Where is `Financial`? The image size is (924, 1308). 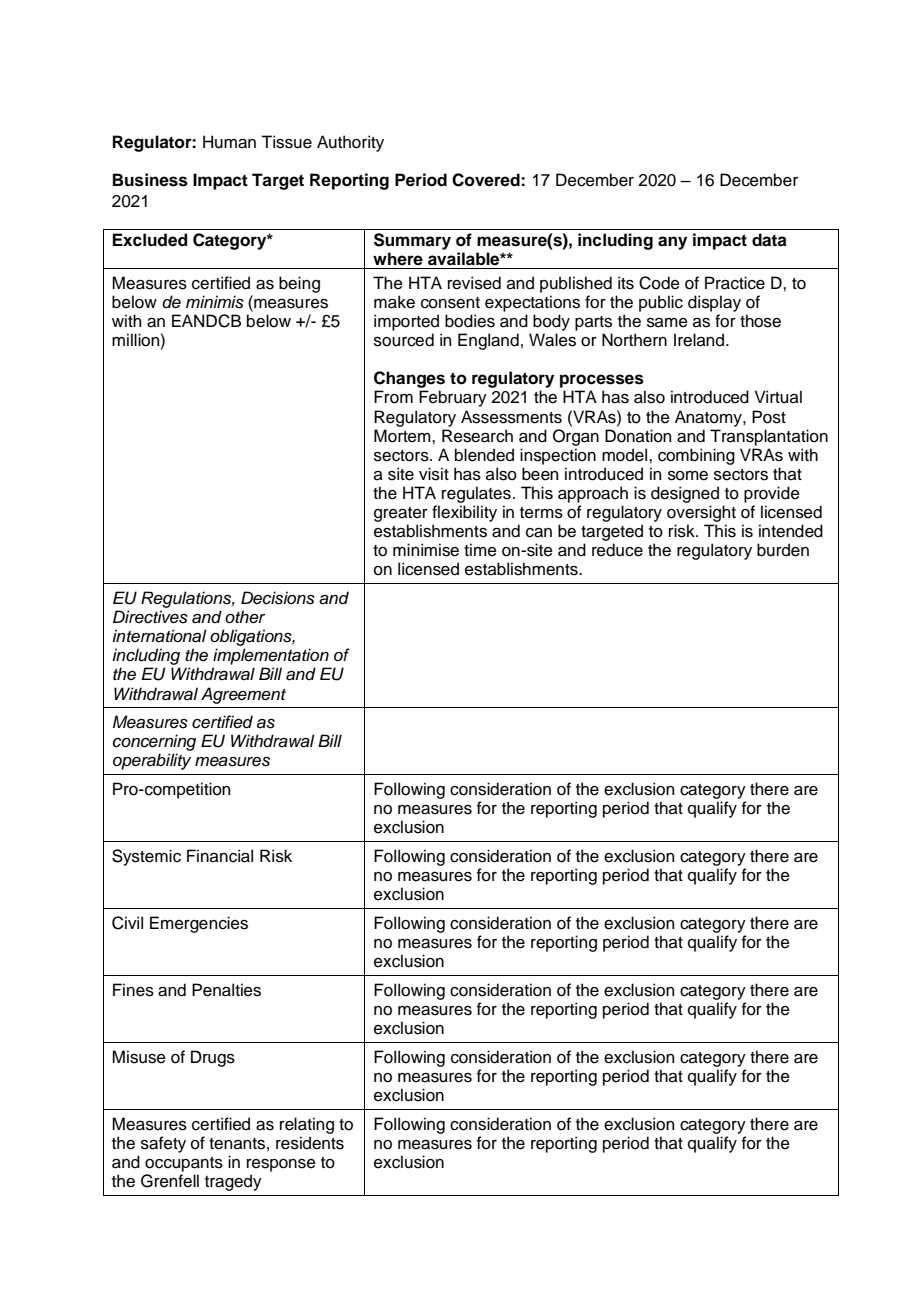 Financial is located at coordinates (220, 856).
